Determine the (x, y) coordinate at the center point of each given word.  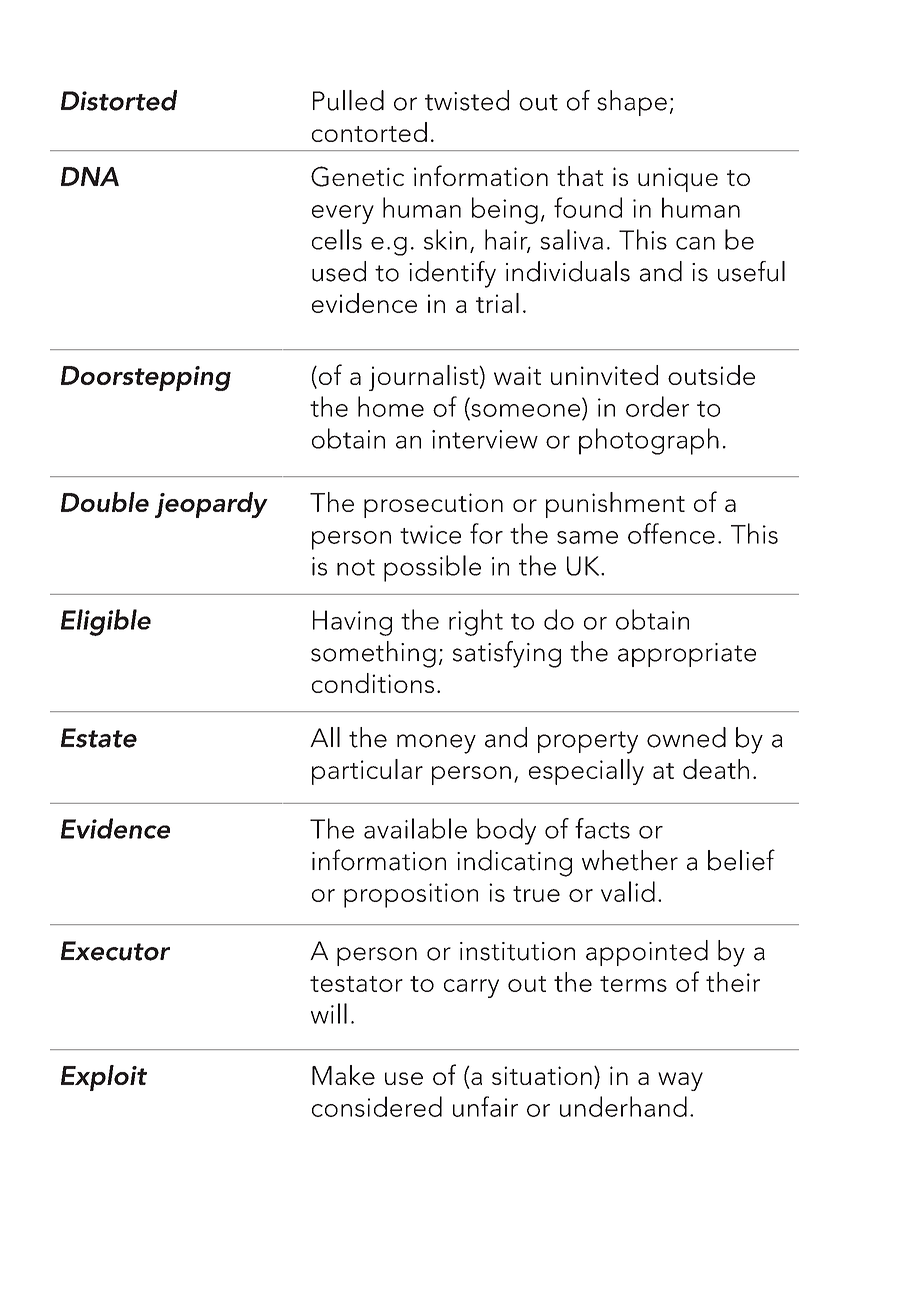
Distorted (119, 100)
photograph (649, 441)
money (436, 744)
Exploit (104, 1078)
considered (377, 1106)
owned (686, 737)
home (391, 406)
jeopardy (211, 505)
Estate (99, 738)
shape (632, 103)
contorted (369, 132)
